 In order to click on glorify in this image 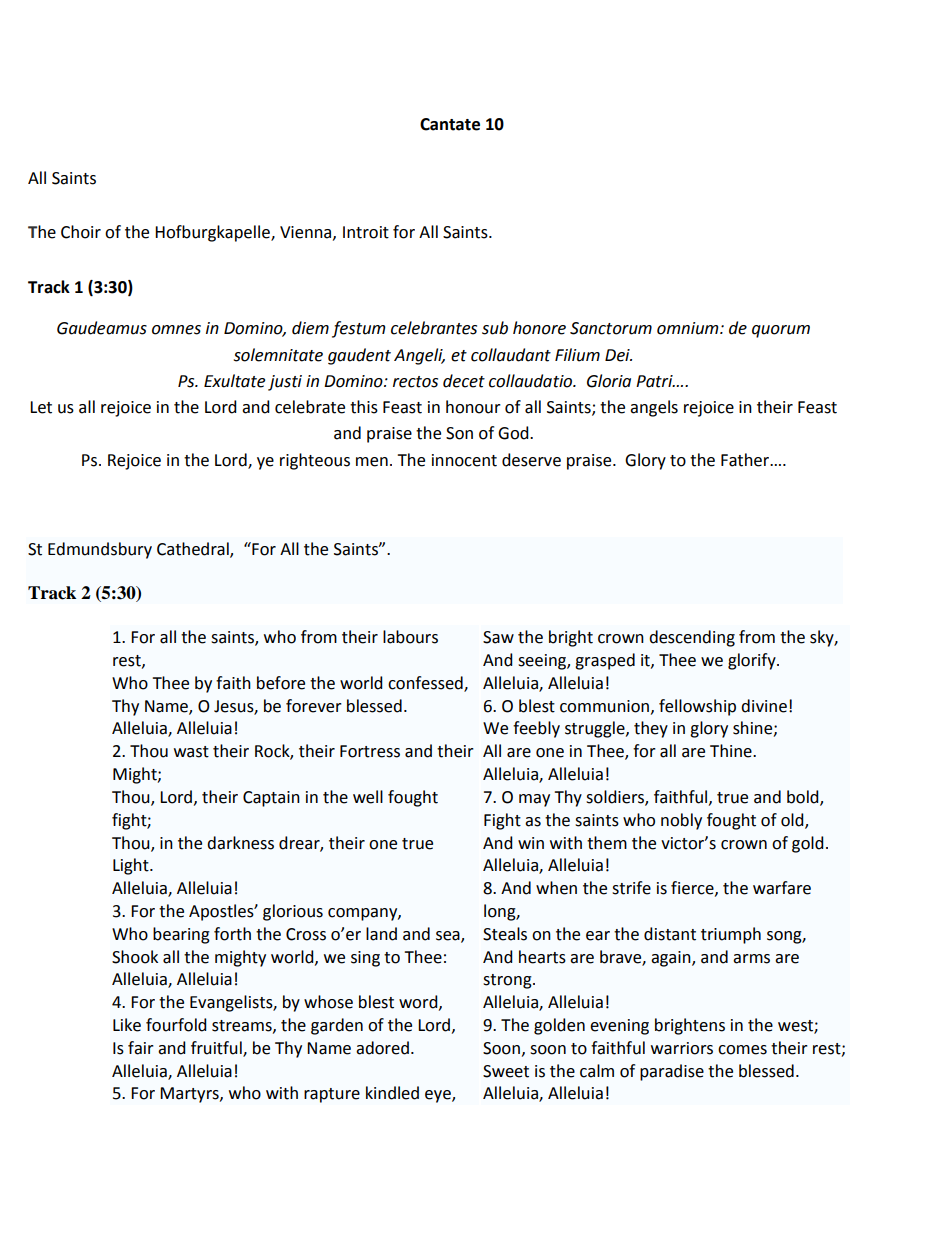, I will do `click(753, 661)`.
